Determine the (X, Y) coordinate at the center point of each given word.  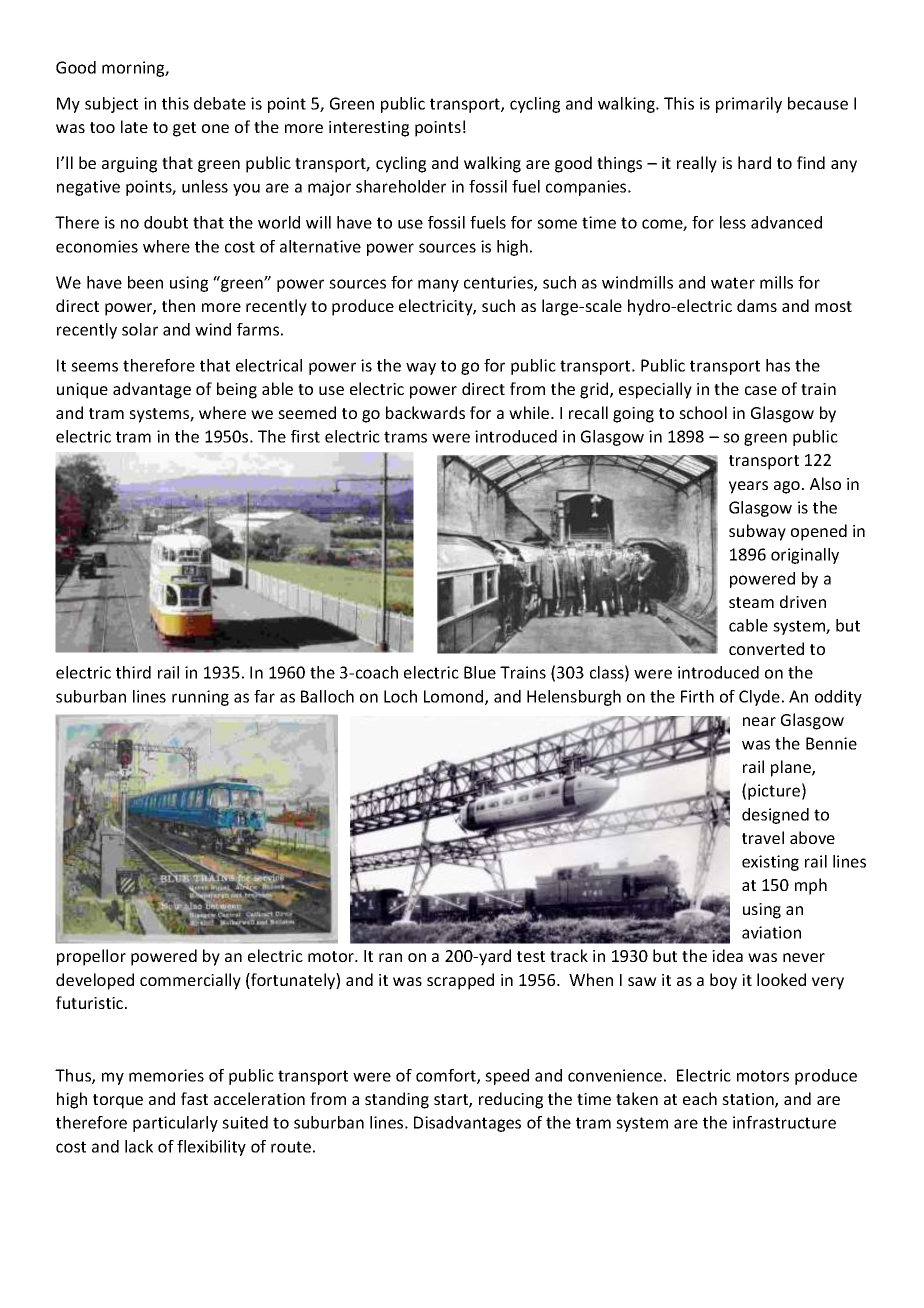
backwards (425, 412)
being (237, 390)
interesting (369, 129)
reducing (511, 1100)
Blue (480, 672)
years (748, 487)
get (184, 129)
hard (754, 162)
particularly (175, 1124)
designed (775, 816)
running (200, 698)
